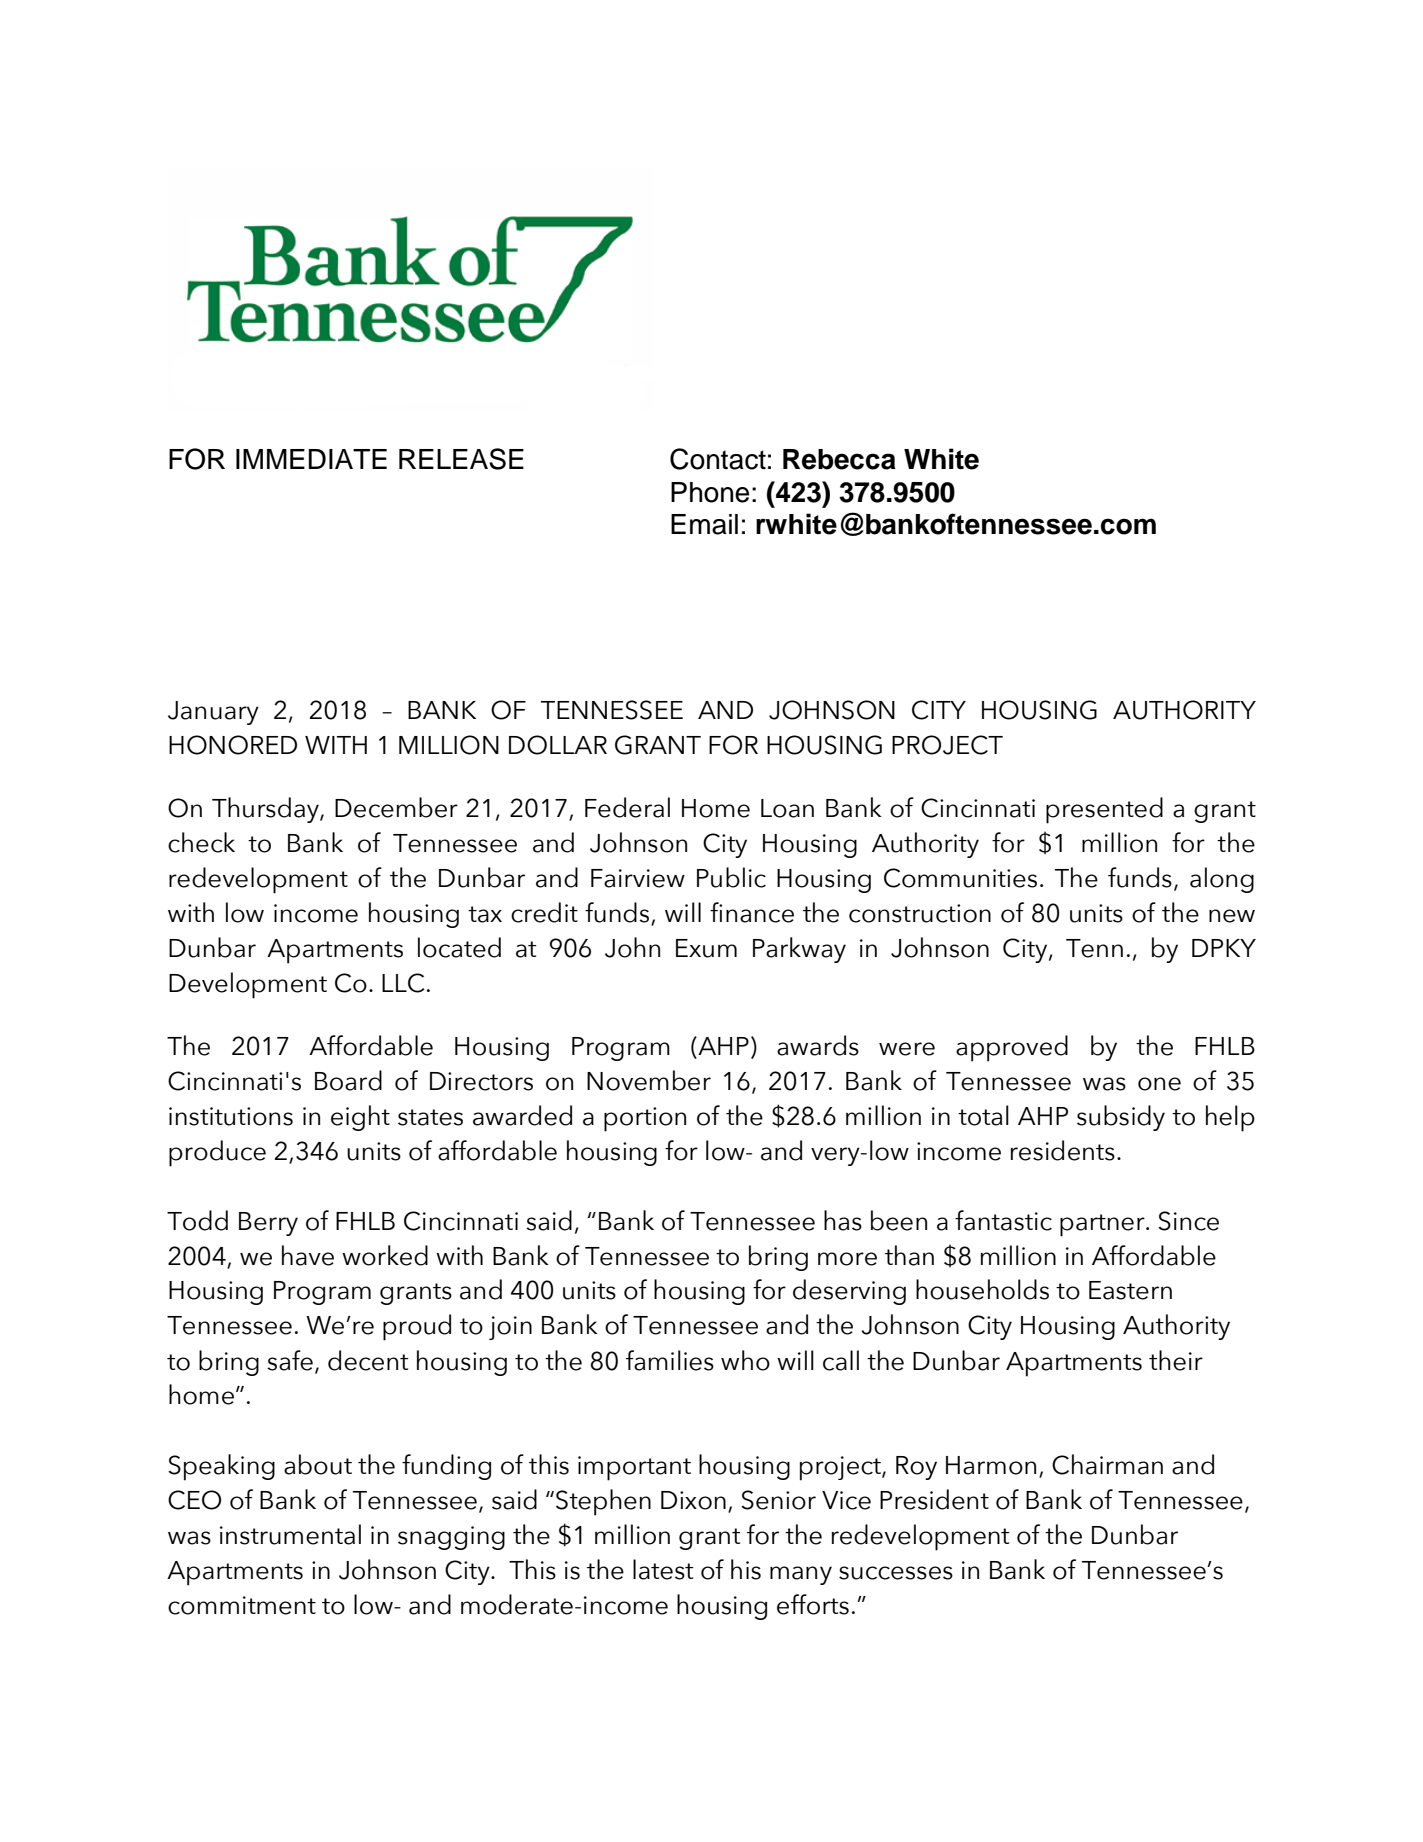 Image resolution: width=1423 pixels, height=1842 pixels. I want to click on Rebecca, so click(839, 459).
